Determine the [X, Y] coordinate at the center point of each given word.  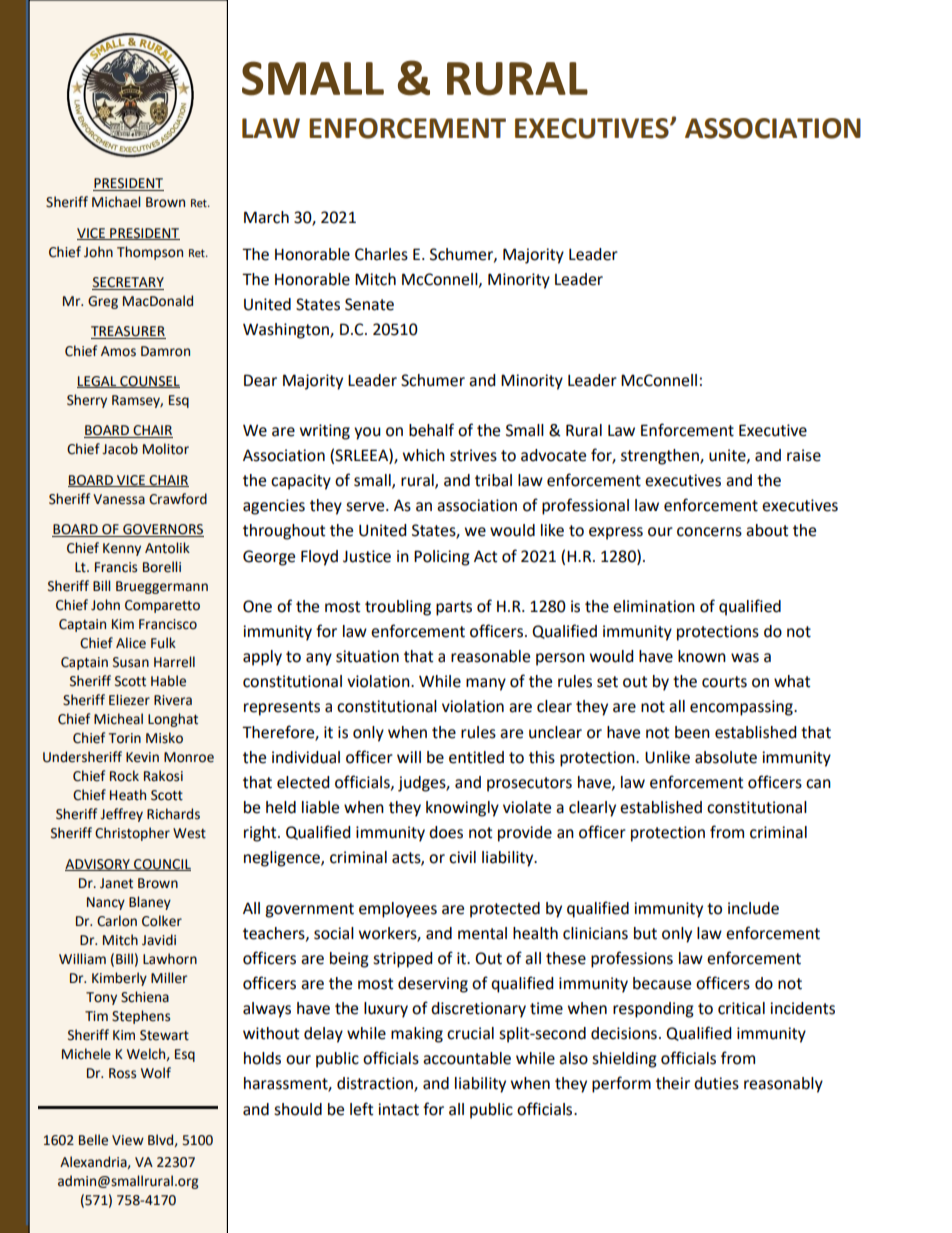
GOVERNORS [162, 530]
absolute [726, 757]
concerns [709, 532]
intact [398, 1109]
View [128, 1140]
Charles [381, 254]
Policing [442, 558]
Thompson [150, 253]
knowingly [462, 809]
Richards [173, 814]
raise [804, 455]
